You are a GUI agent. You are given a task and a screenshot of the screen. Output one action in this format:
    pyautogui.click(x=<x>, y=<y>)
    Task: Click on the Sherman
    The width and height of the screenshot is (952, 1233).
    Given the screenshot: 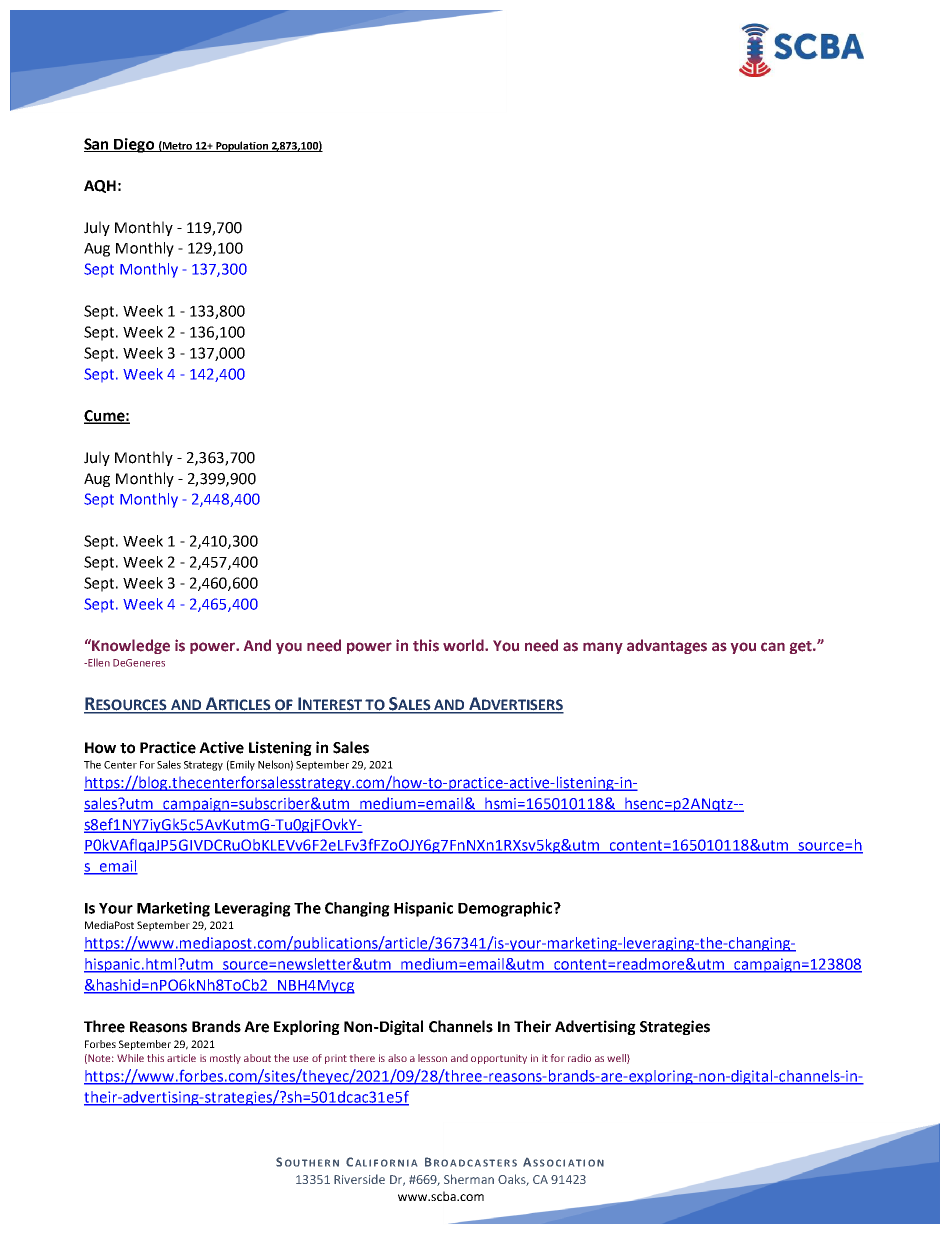 What is the action you would take?
    pyautogui.click(x=469, y=1179)
